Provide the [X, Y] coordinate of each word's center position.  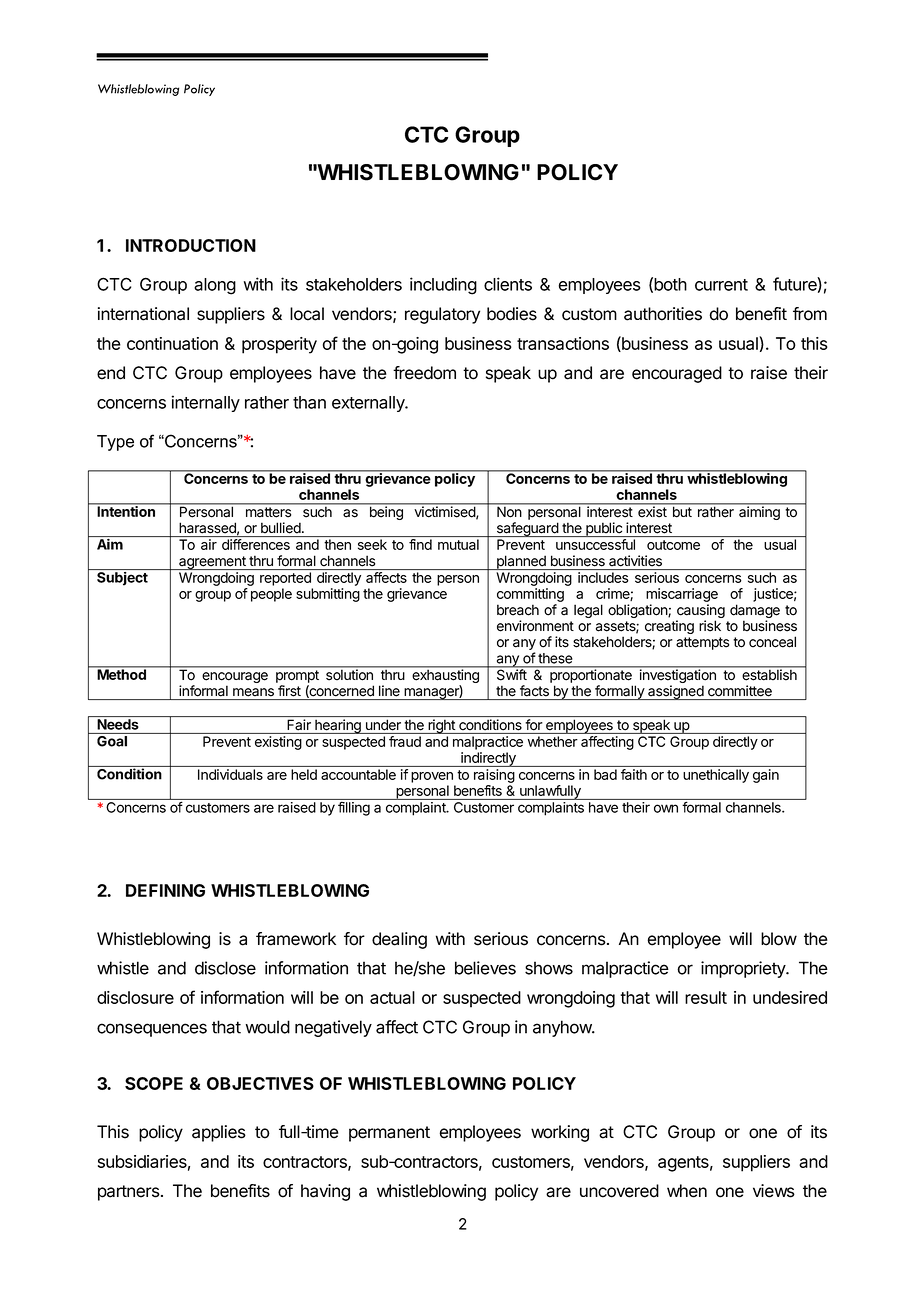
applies [219, 1133]
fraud [405, 741]
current [721, 285]
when [687, 1191]
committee [740, 691]
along [215, 286]
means [253, 692]
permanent [389, 1134]
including [443, 286]
